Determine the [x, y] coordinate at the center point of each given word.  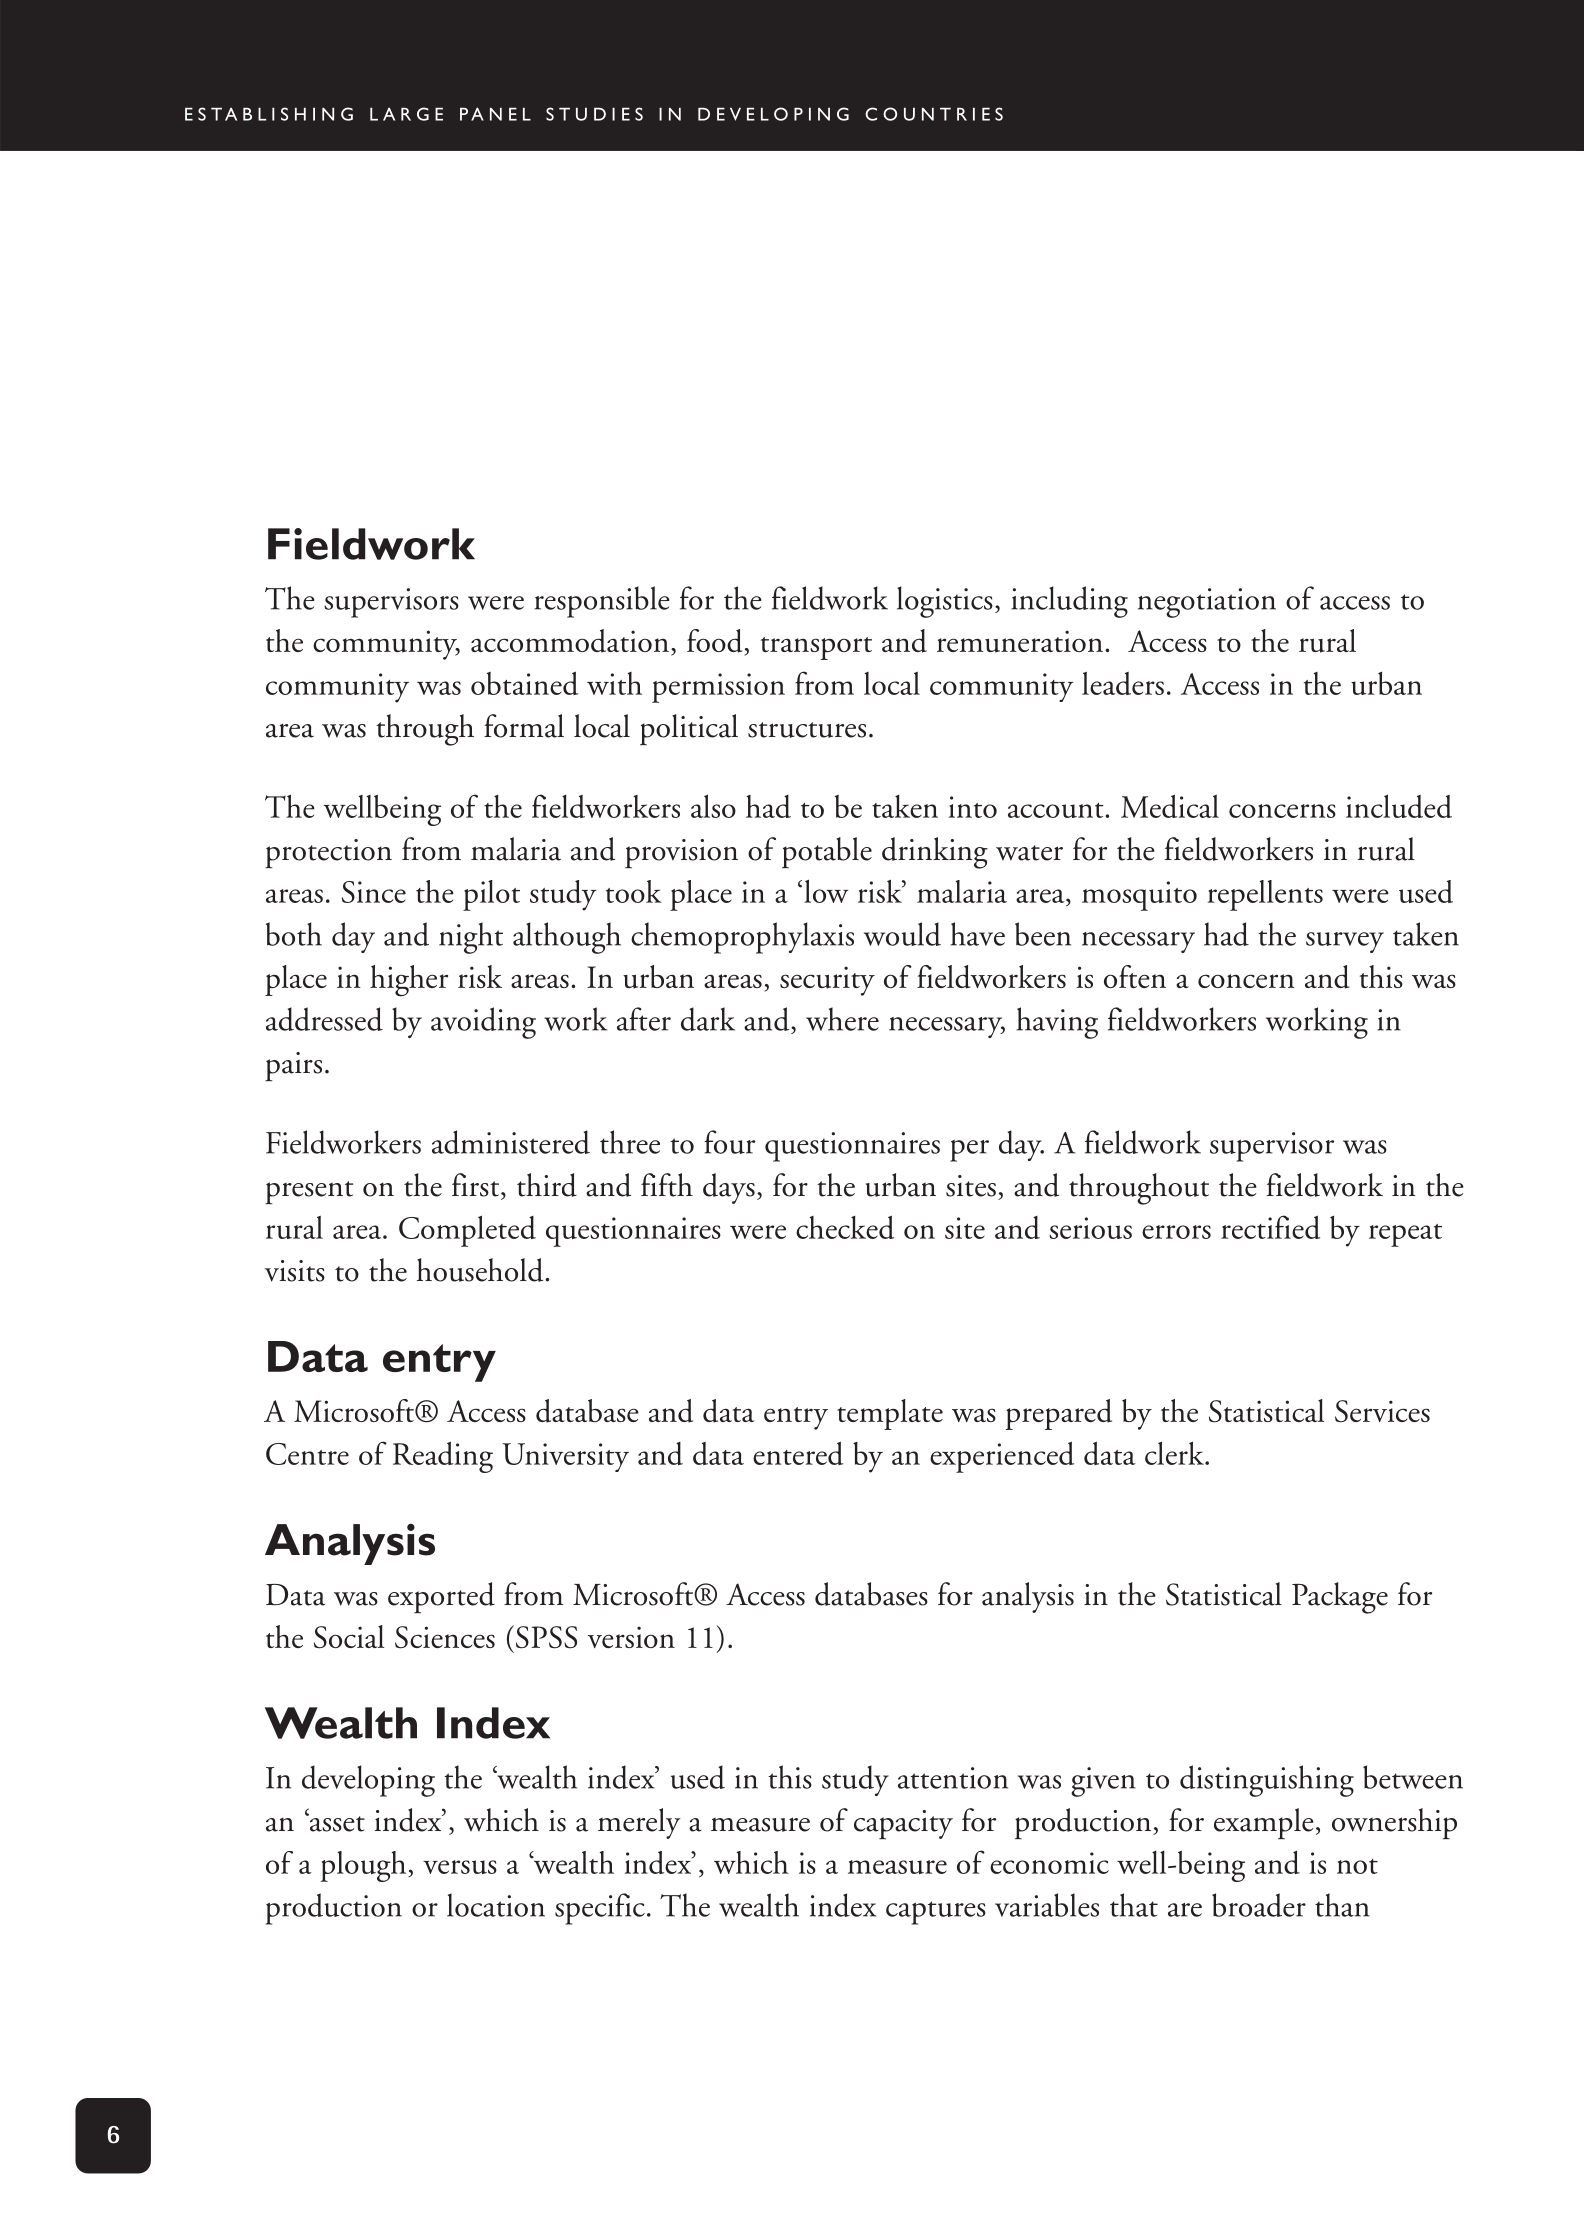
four [729, 1142]
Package [1340, 1598]
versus [460, 1867]
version [631, 1637]
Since [374, 892]
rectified [1270, 1227]
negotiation [1207, 603]
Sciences [445, 1637]
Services [1382, 1411]
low [826, 891]
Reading [443, 1457]
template [890, 1414]
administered [511, 1142]
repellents [1265, 895]
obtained [524, 683]
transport [816, 648]
